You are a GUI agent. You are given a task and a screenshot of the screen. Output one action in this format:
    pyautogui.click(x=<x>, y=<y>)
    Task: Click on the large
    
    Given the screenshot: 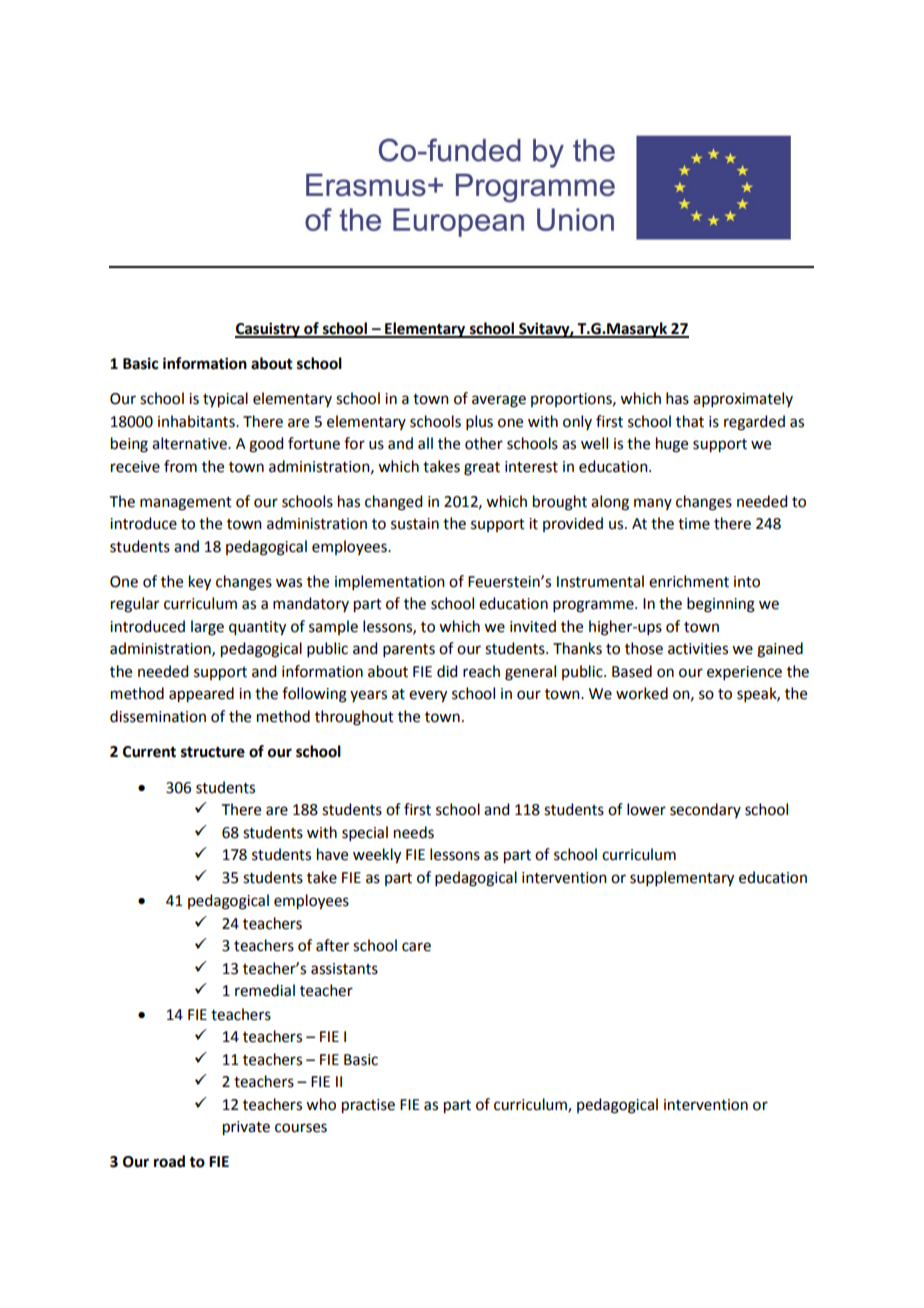 What is the action you would take?
    pyautogui.click(x=207, y=628)
